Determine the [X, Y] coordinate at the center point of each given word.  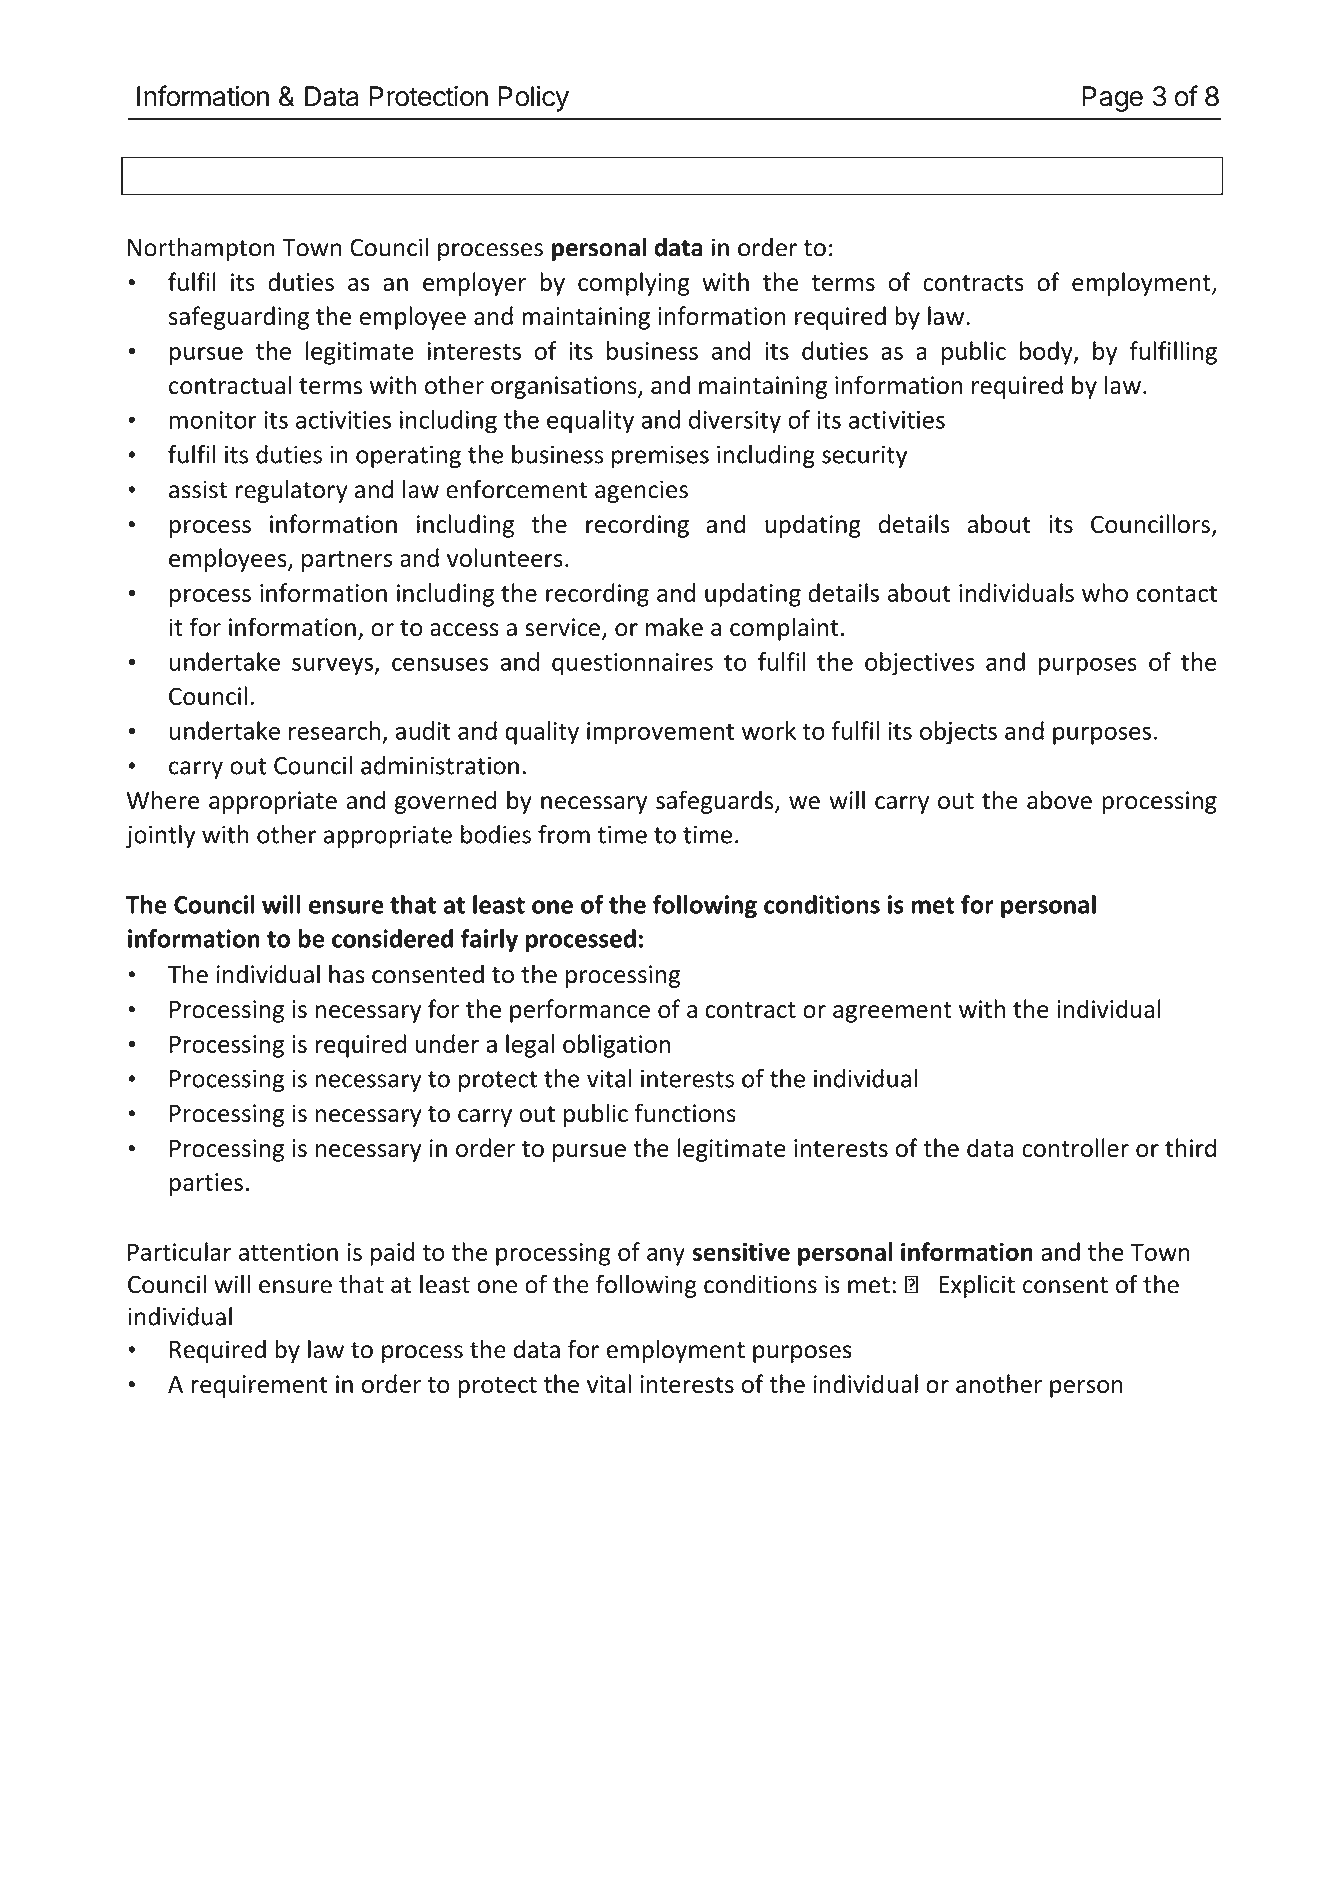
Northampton [201, 249]
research [334, 730]
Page [1112, 99]
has [347, 974]
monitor [213, 420]
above [1059, 800]
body [1047, 353]
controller [1075, 1147]
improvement [660, 733]
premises [660, 456]
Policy [533, 98]
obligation [616, 1046]
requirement [259, 1386]
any [666, 1257]
